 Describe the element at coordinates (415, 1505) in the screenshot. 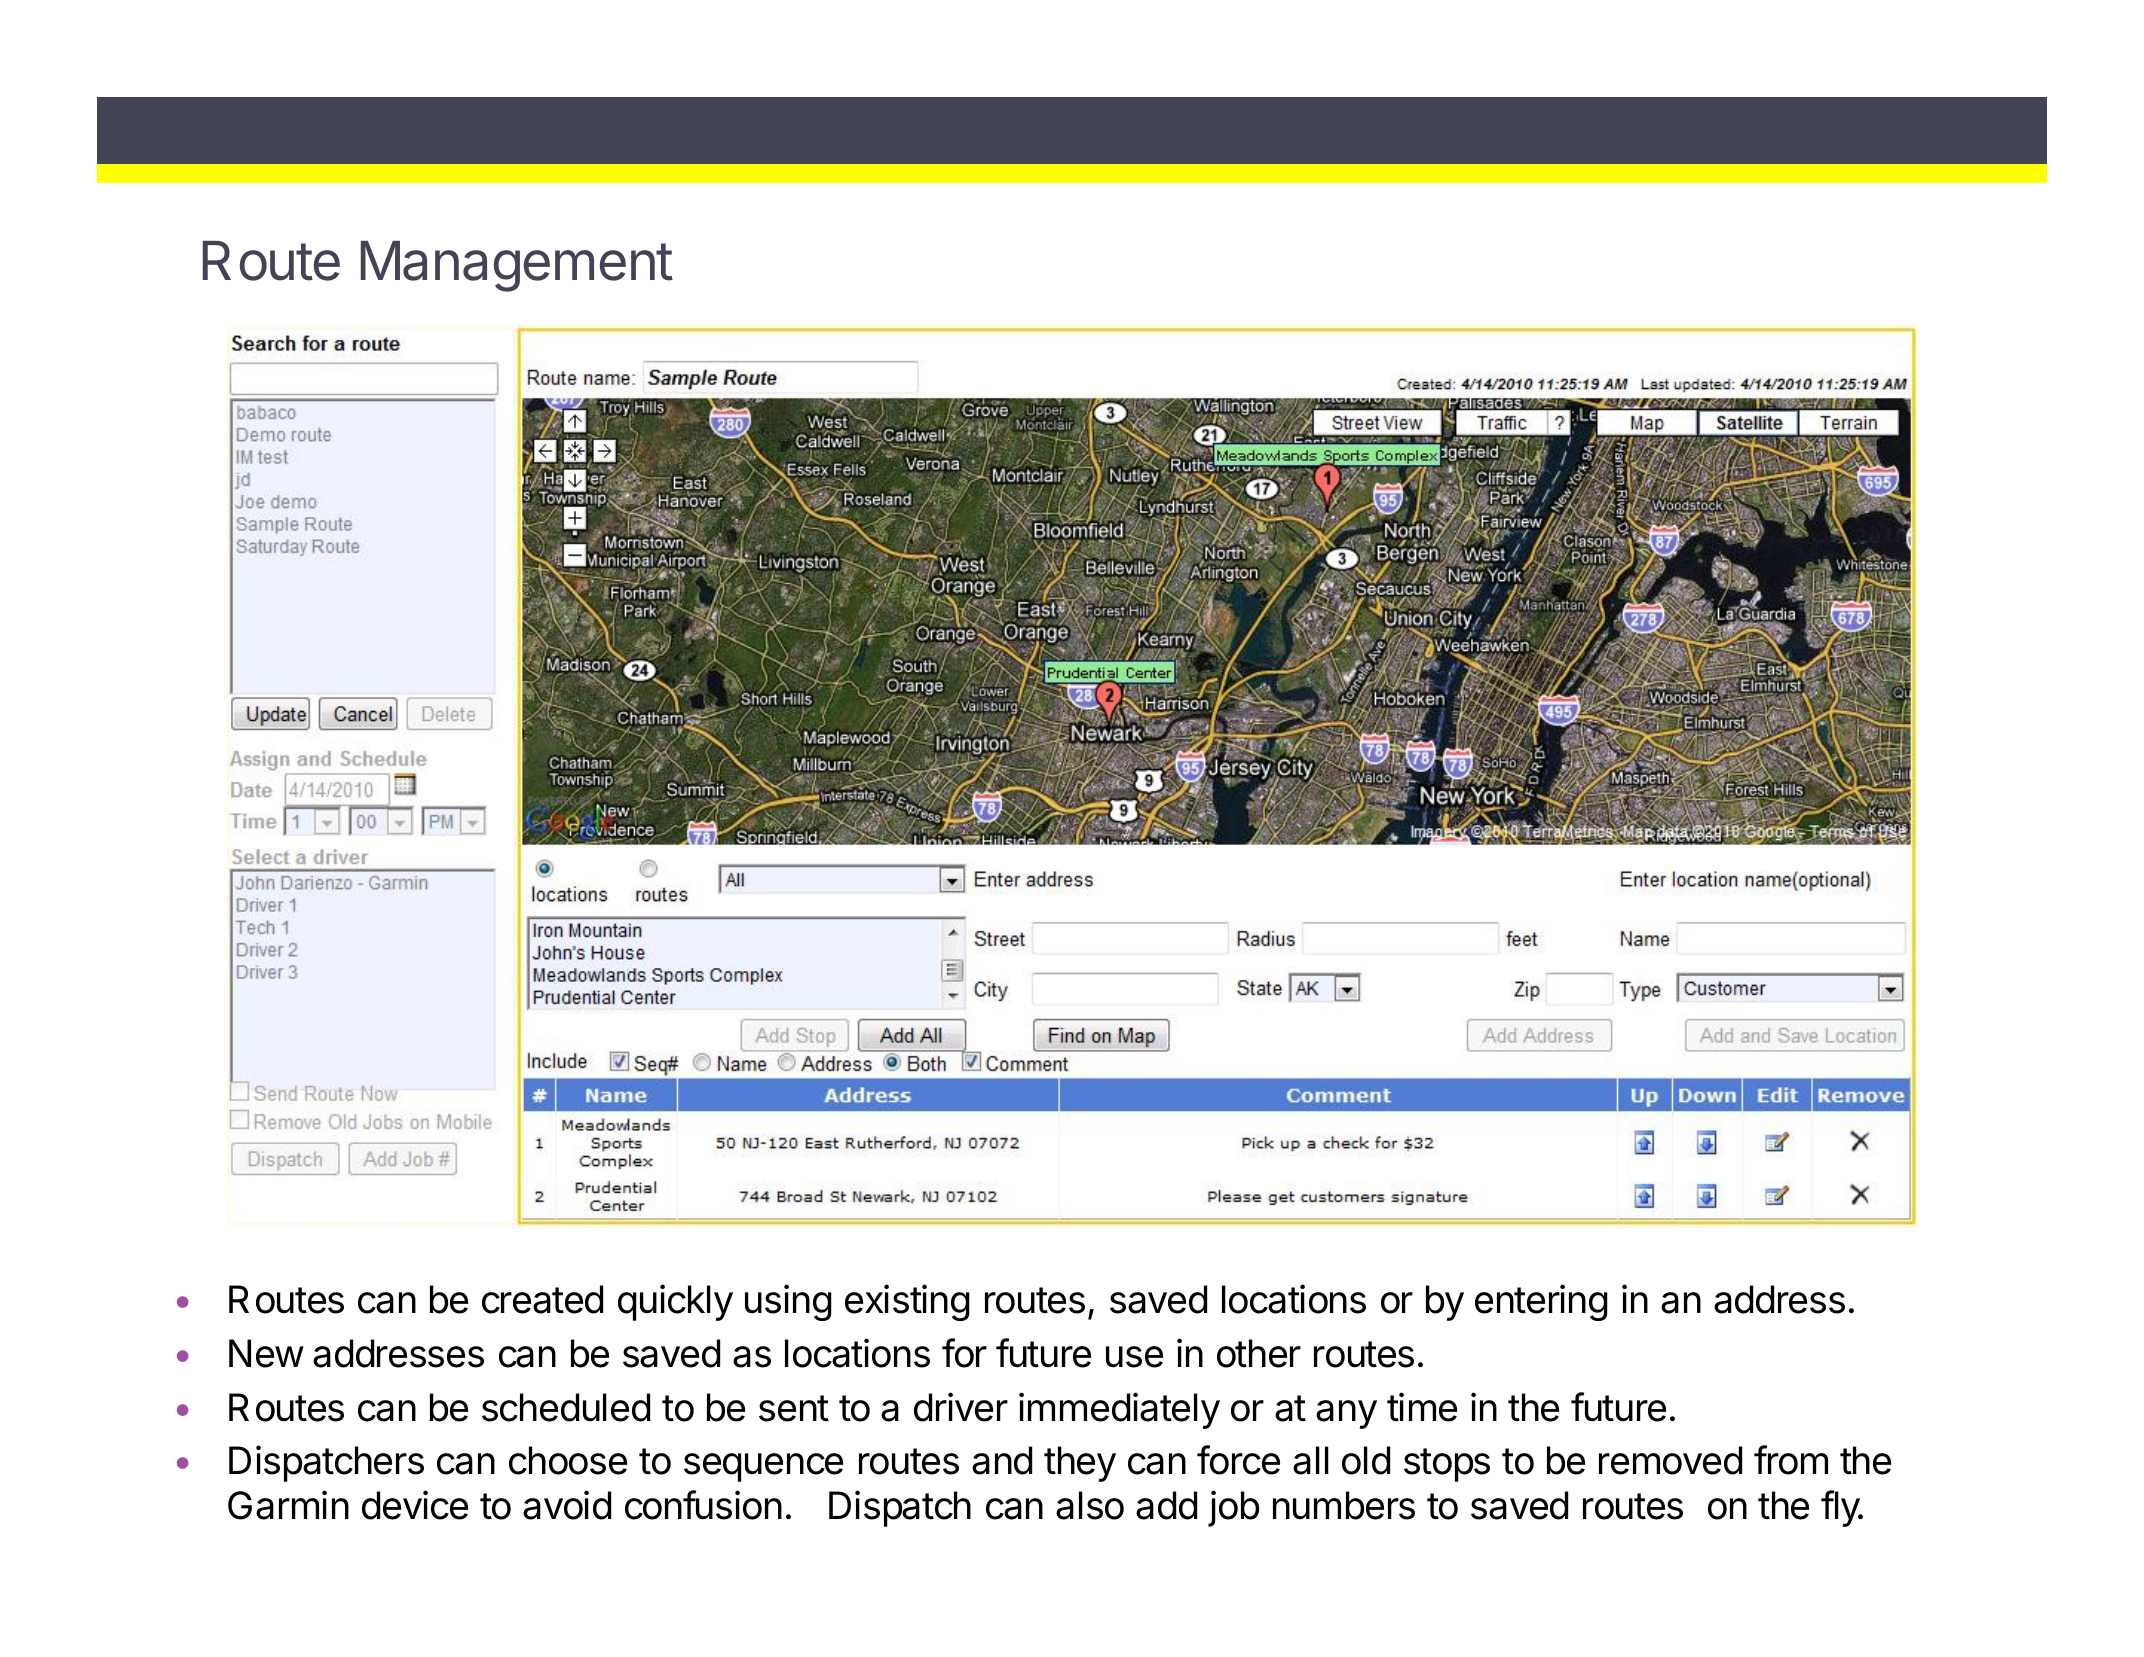

I see `device` at that location.
